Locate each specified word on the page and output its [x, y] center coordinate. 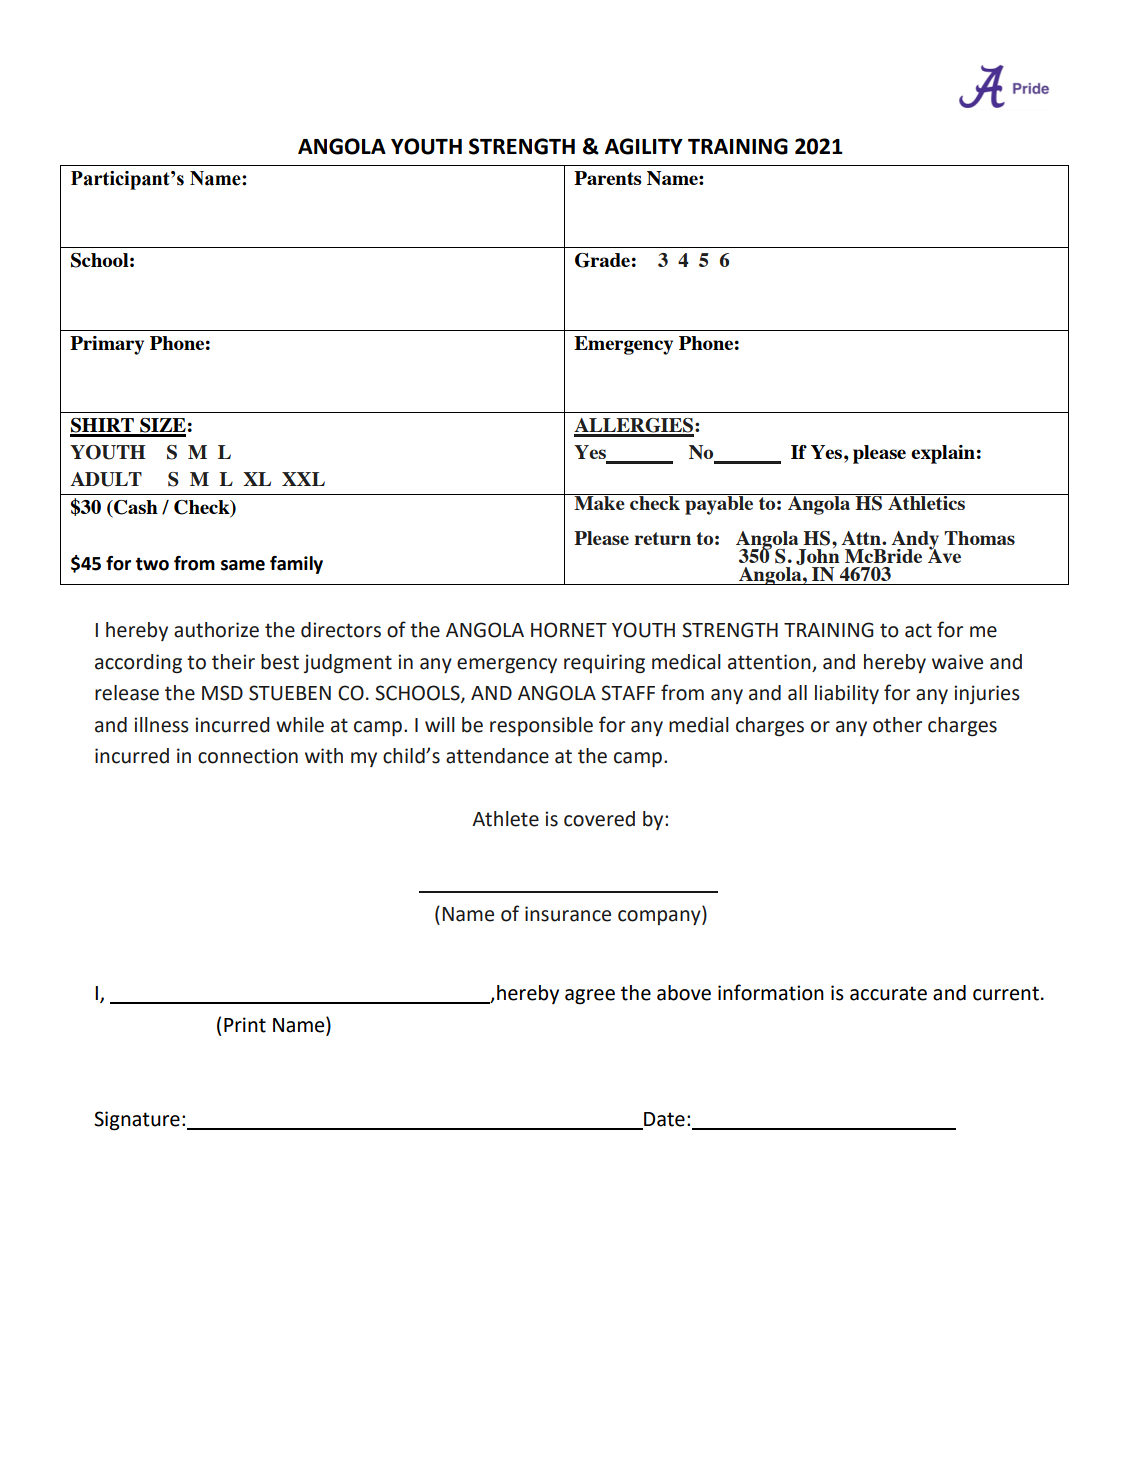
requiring [604, 663]
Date [663, 1120]
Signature [137, 1121]
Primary [107, 345]
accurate [888, 993]
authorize [216, 630]
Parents [608, 178]
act [918, 630]
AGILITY [644, 146]
